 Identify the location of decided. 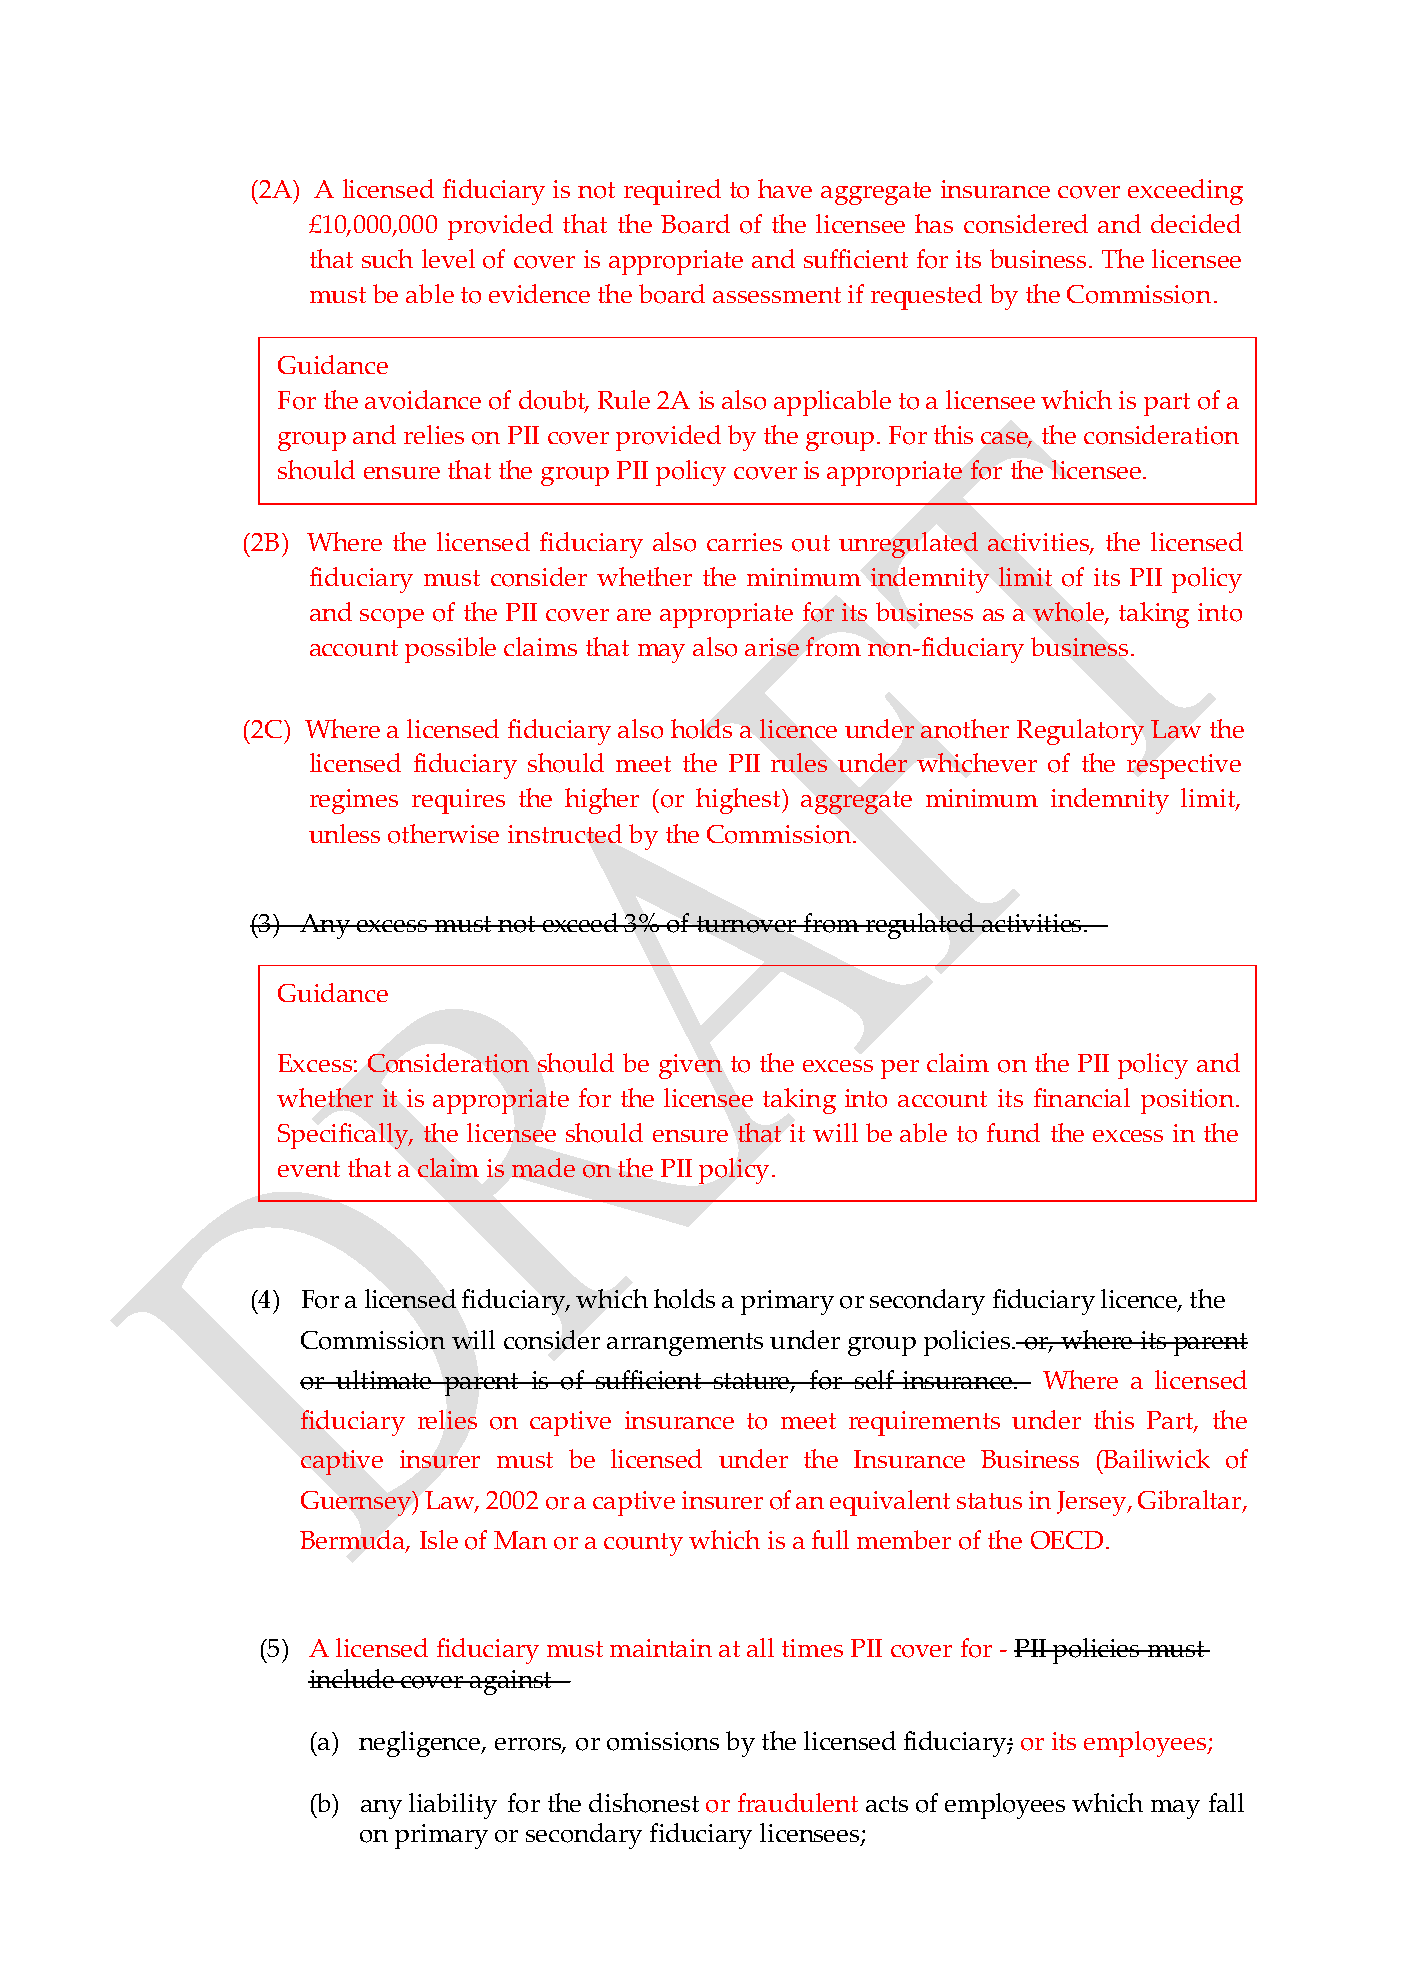
(1196, 223).
